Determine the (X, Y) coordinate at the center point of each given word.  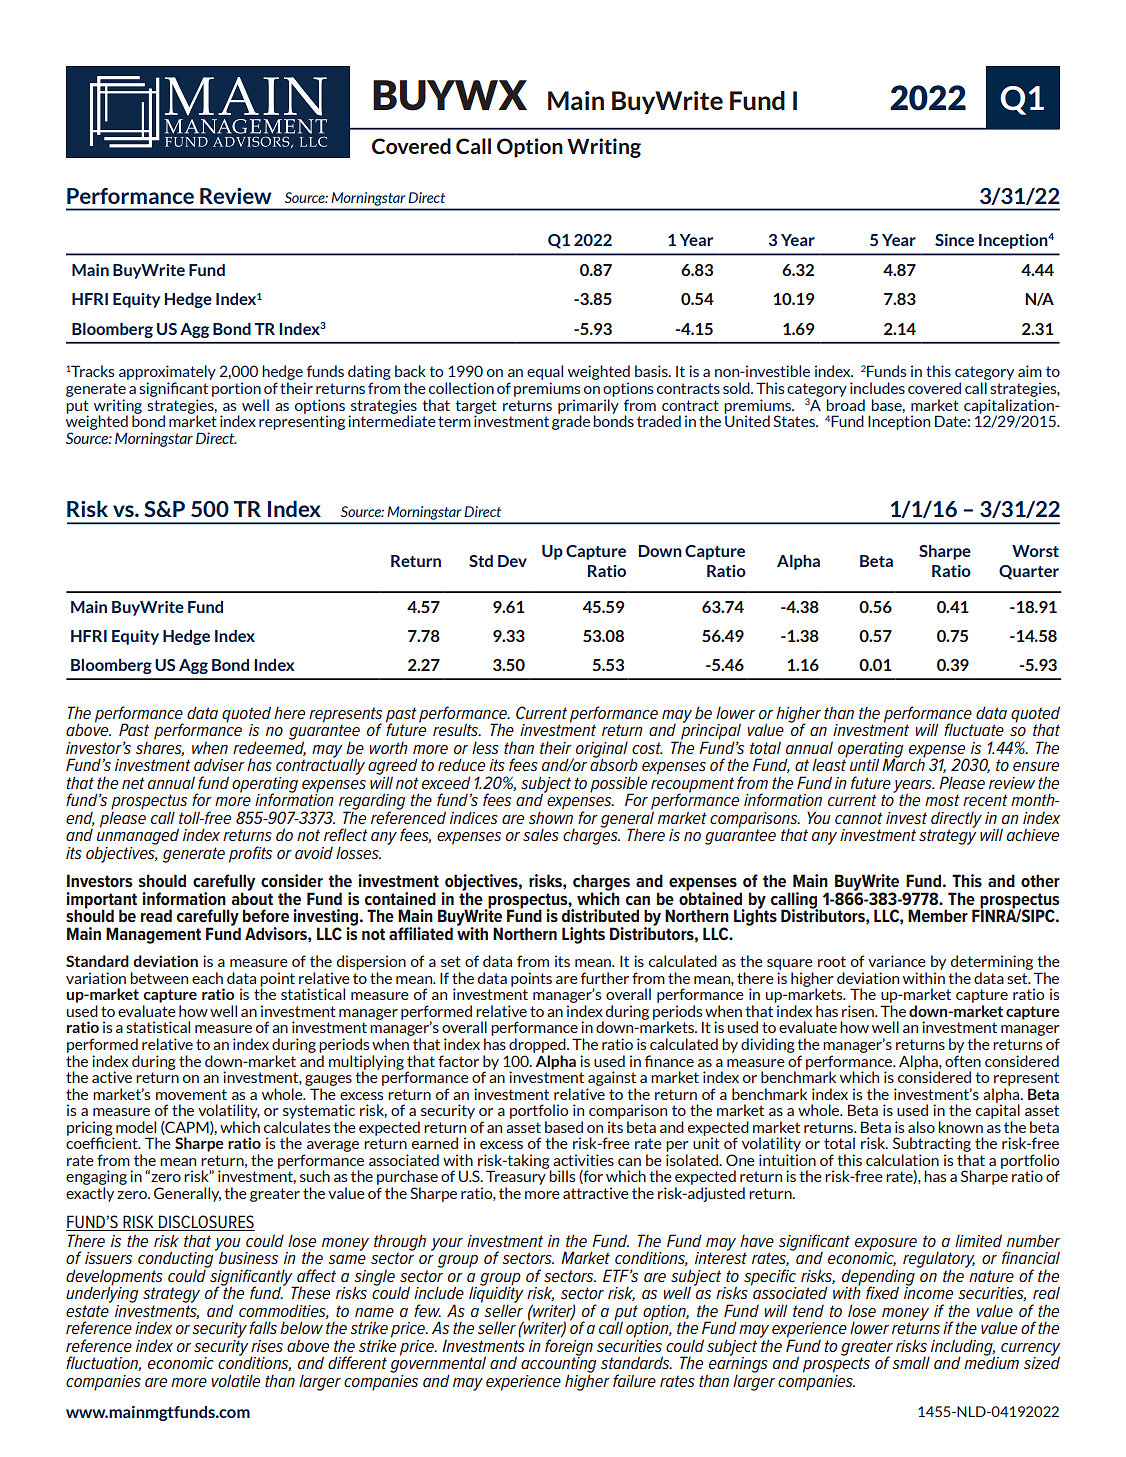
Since (954, 240)
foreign (569, 1347)
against (612, 1078)
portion (236, 389)
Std (481, 561)
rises (267, 1346)
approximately (167, 374)
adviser (219, 765)
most (942, 800)
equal (545, 374)
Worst (1035, 551)
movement (191, 1094)
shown (551, 816)
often (963, 1061)
